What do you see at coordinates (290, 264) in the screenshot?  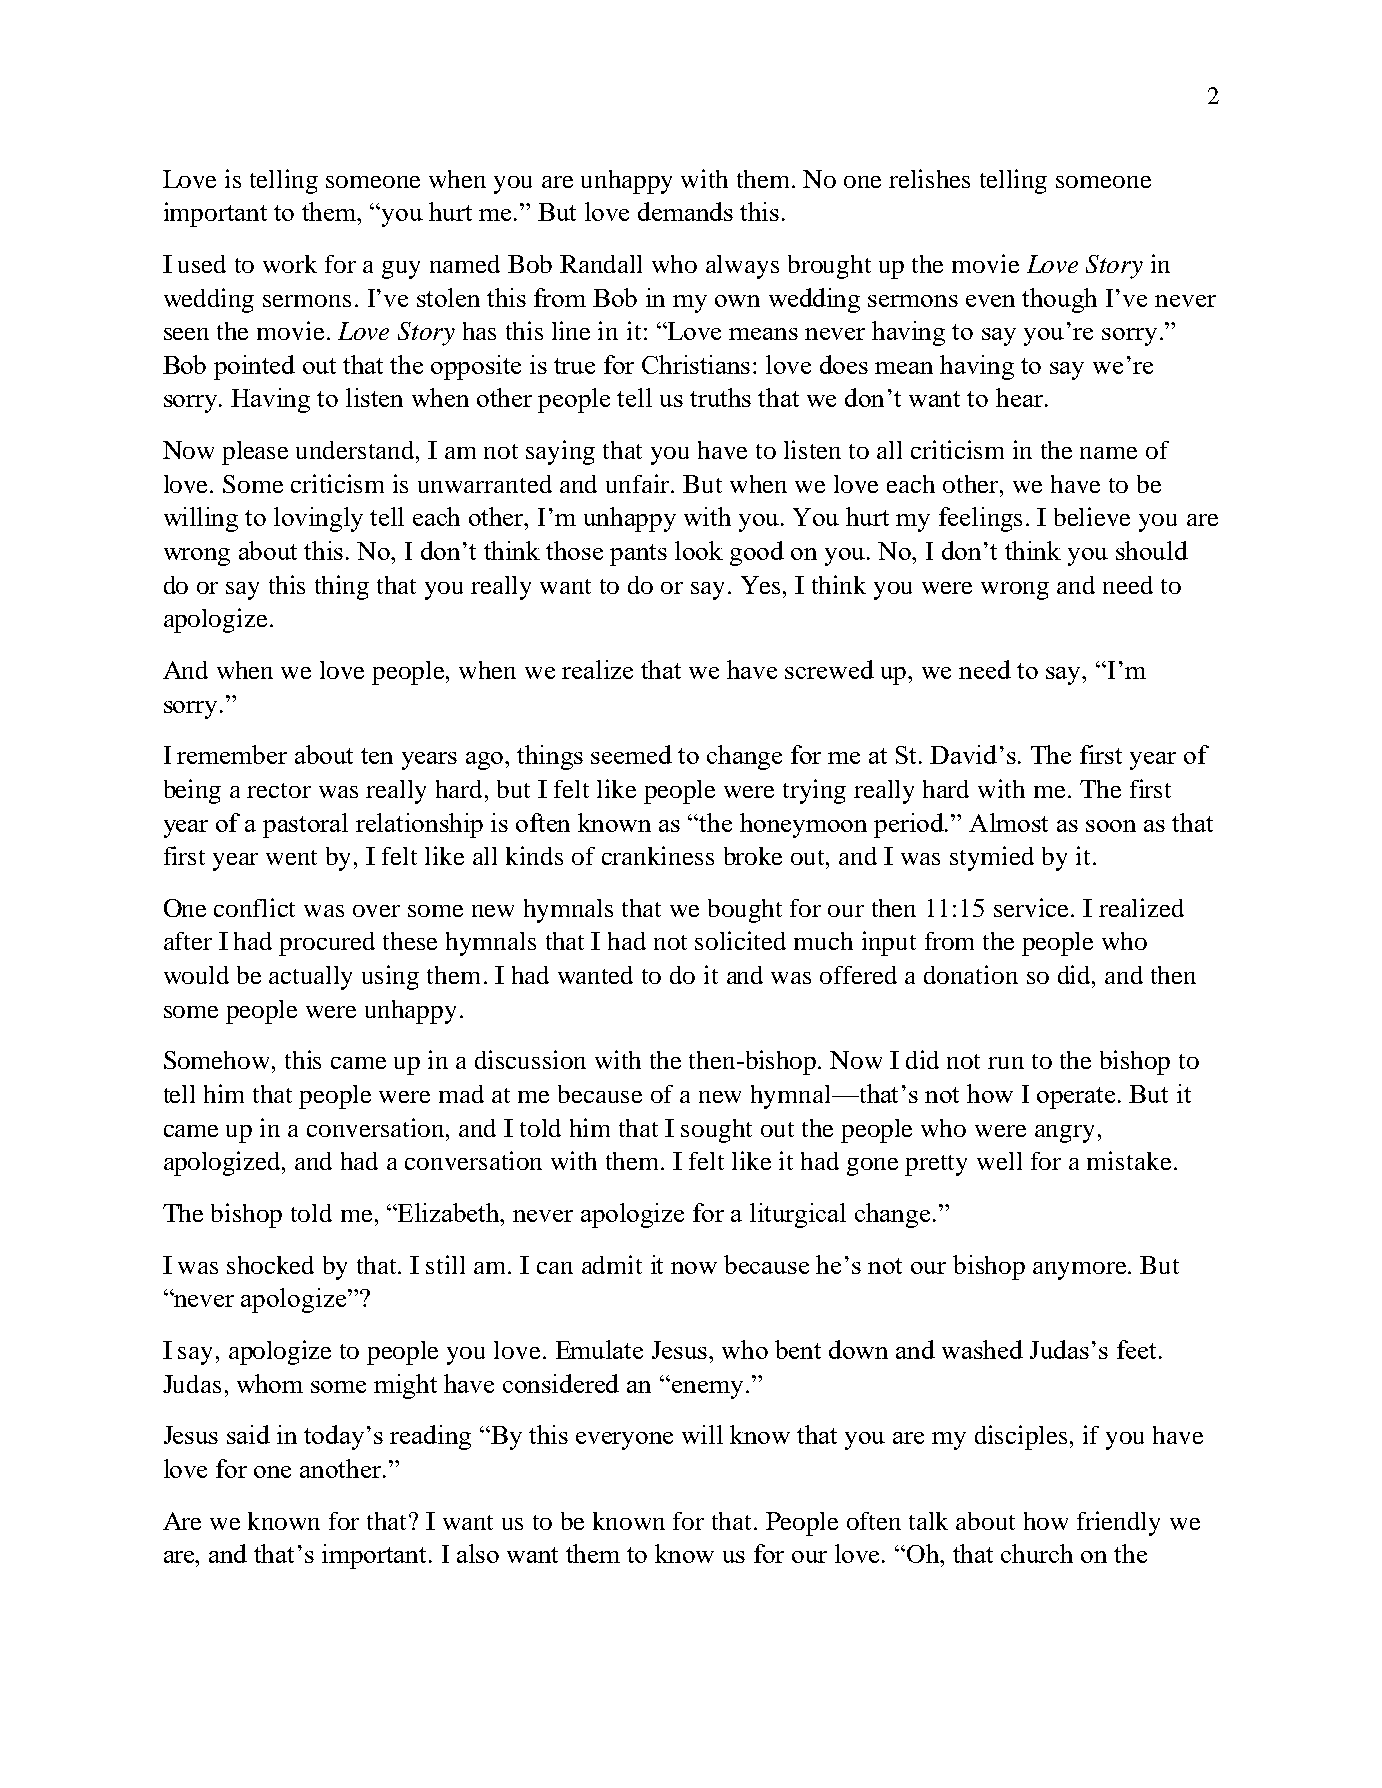 I see `work` at bounding box center [290, 264].
